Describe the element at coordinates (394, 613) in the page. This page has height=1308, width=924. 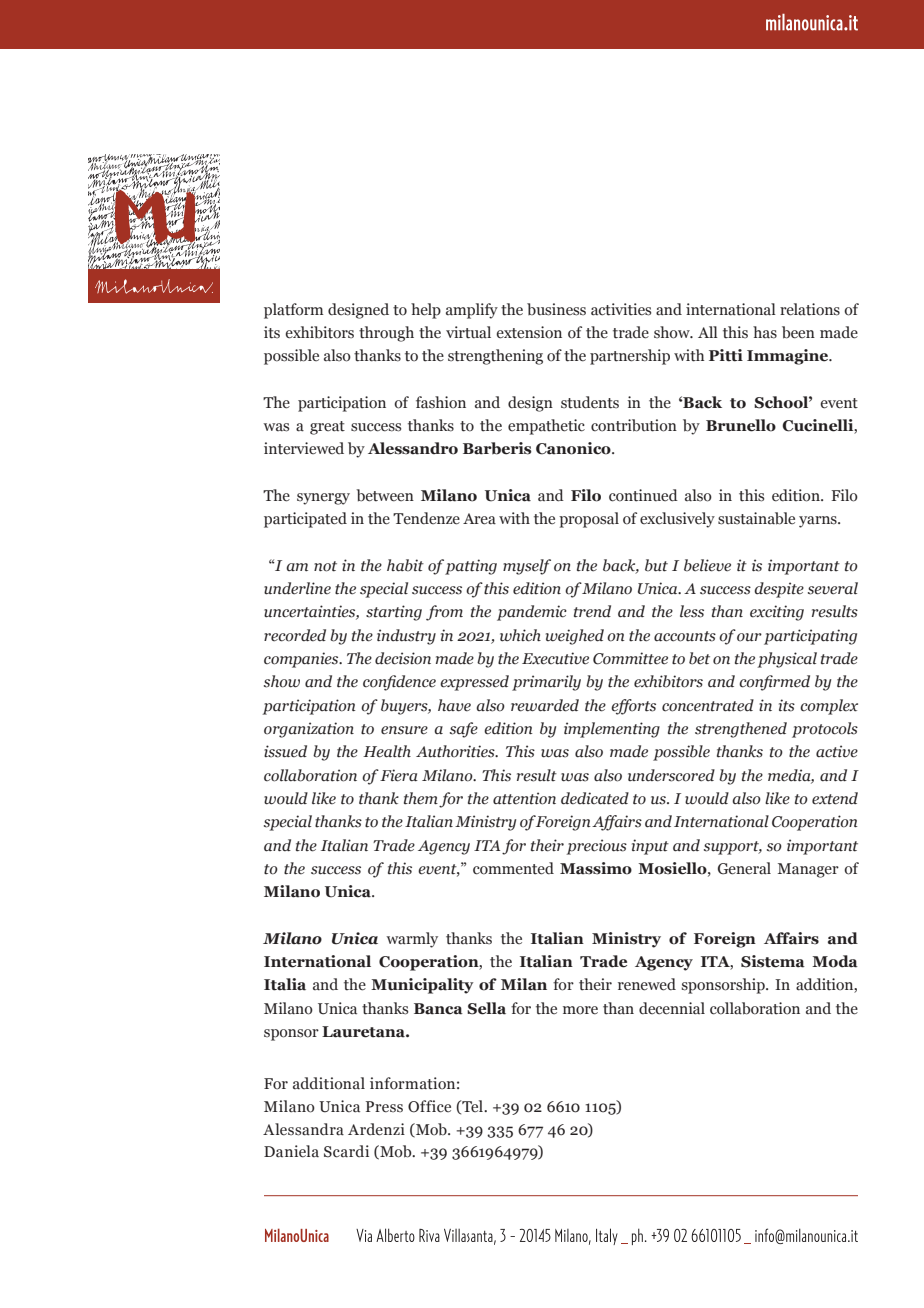
I see `starting` at that location.
